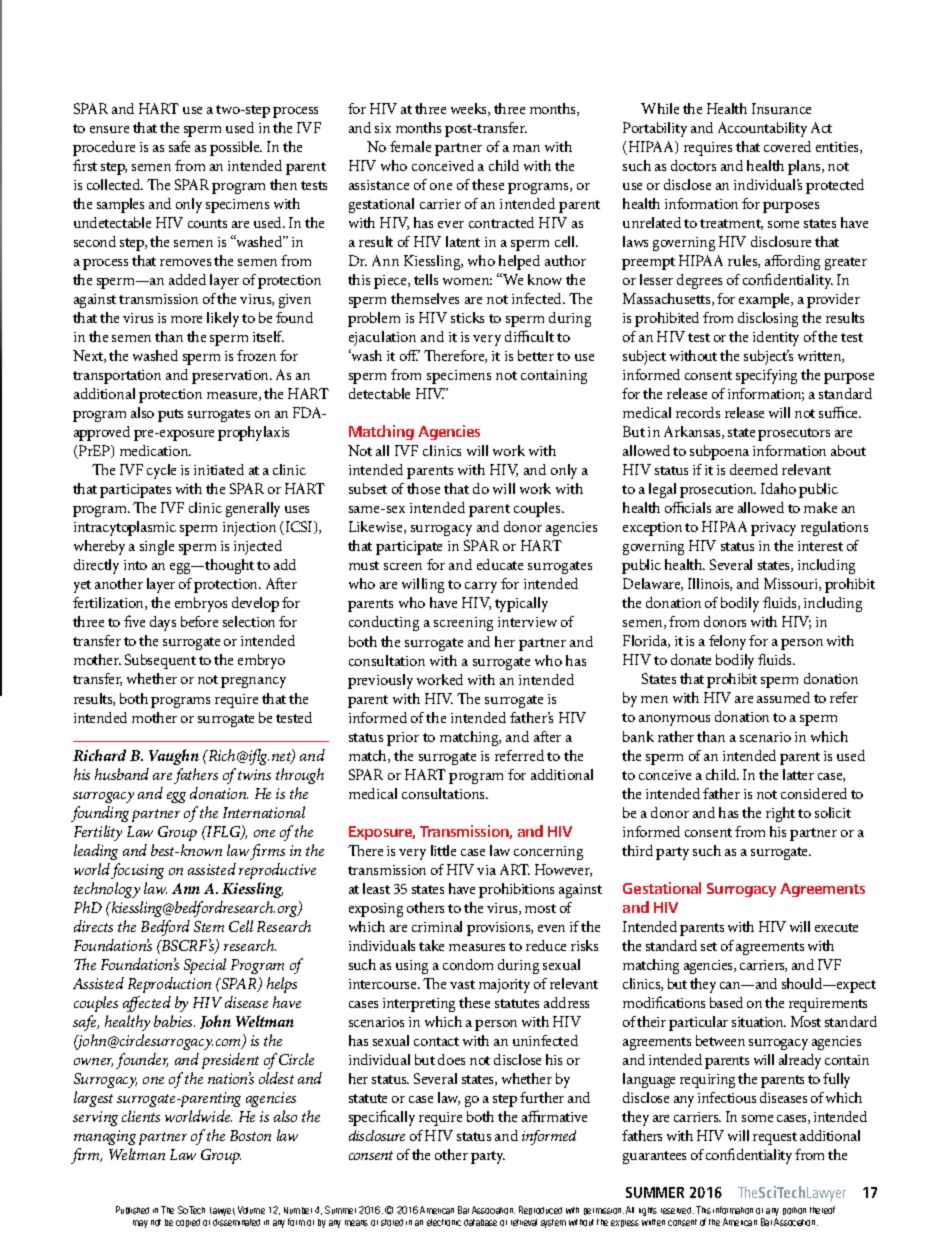  Describe the element at coordinates (98, 833) in the screenshot. I see `Fertility` at that location.
